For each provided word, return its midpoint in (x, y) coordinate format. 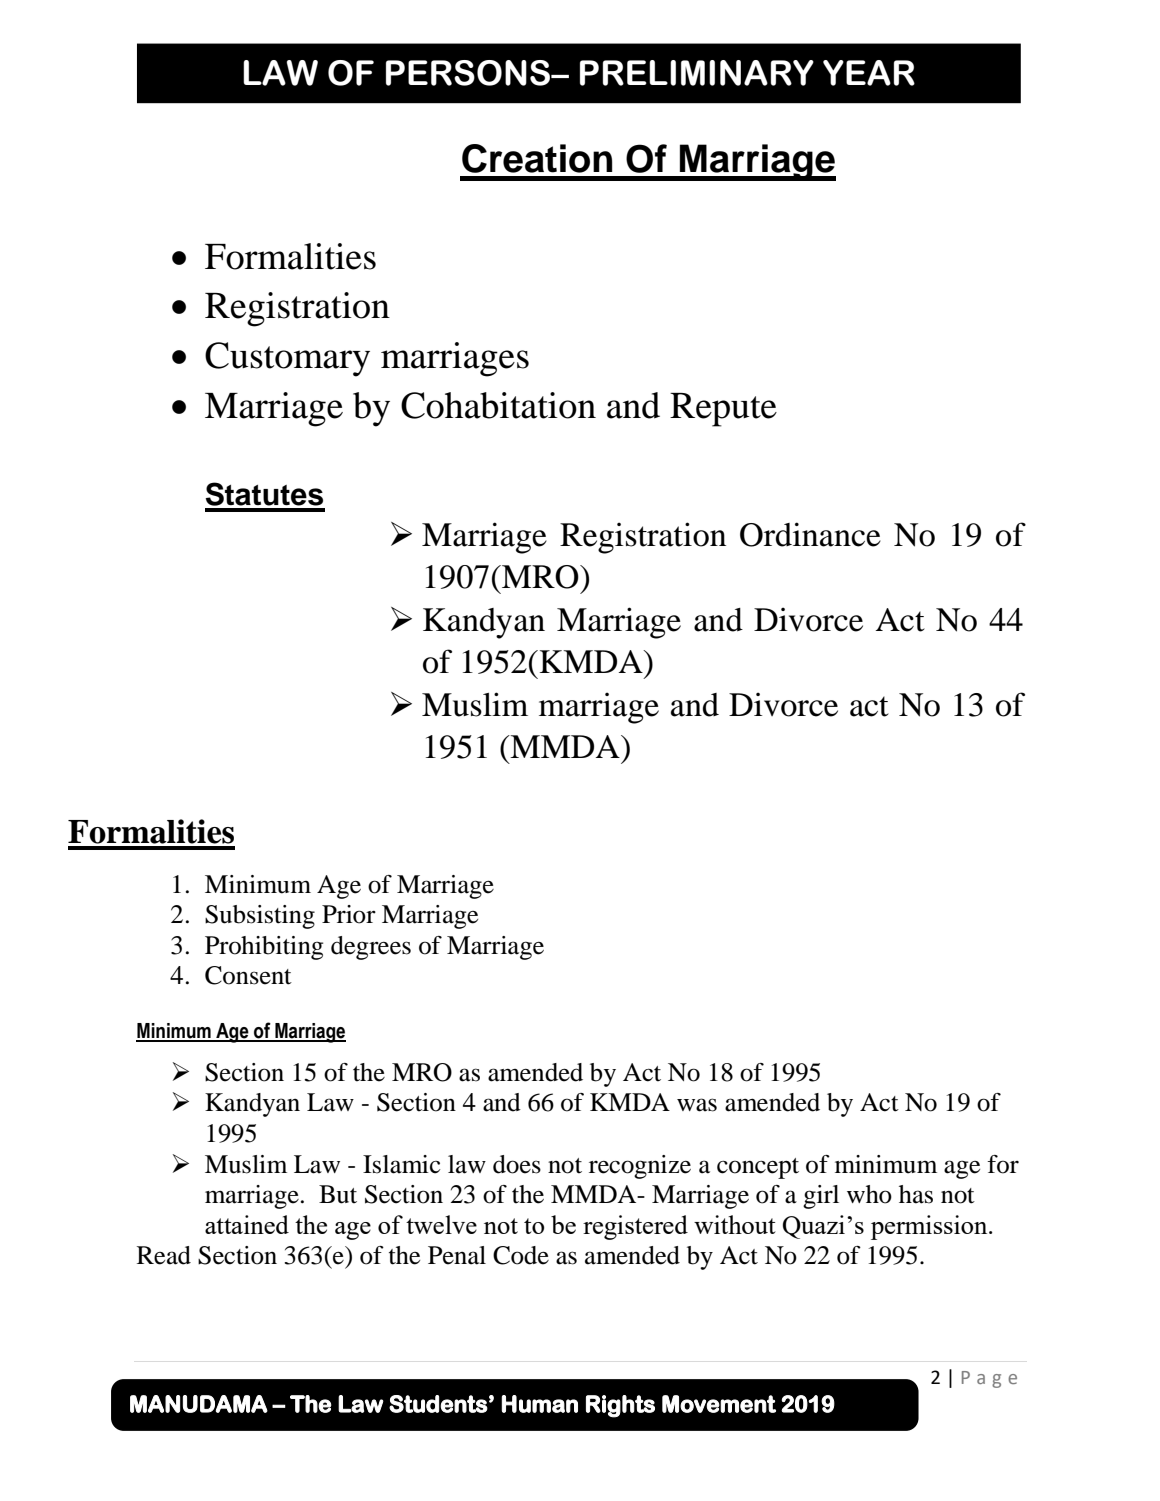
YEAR (869, 73)
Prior (349, 914)
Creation (537, 158)
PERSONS (469, 73)
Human (539, 1404)
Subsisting (260, 917)
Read (164, 1255)
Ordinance (810, 534)
